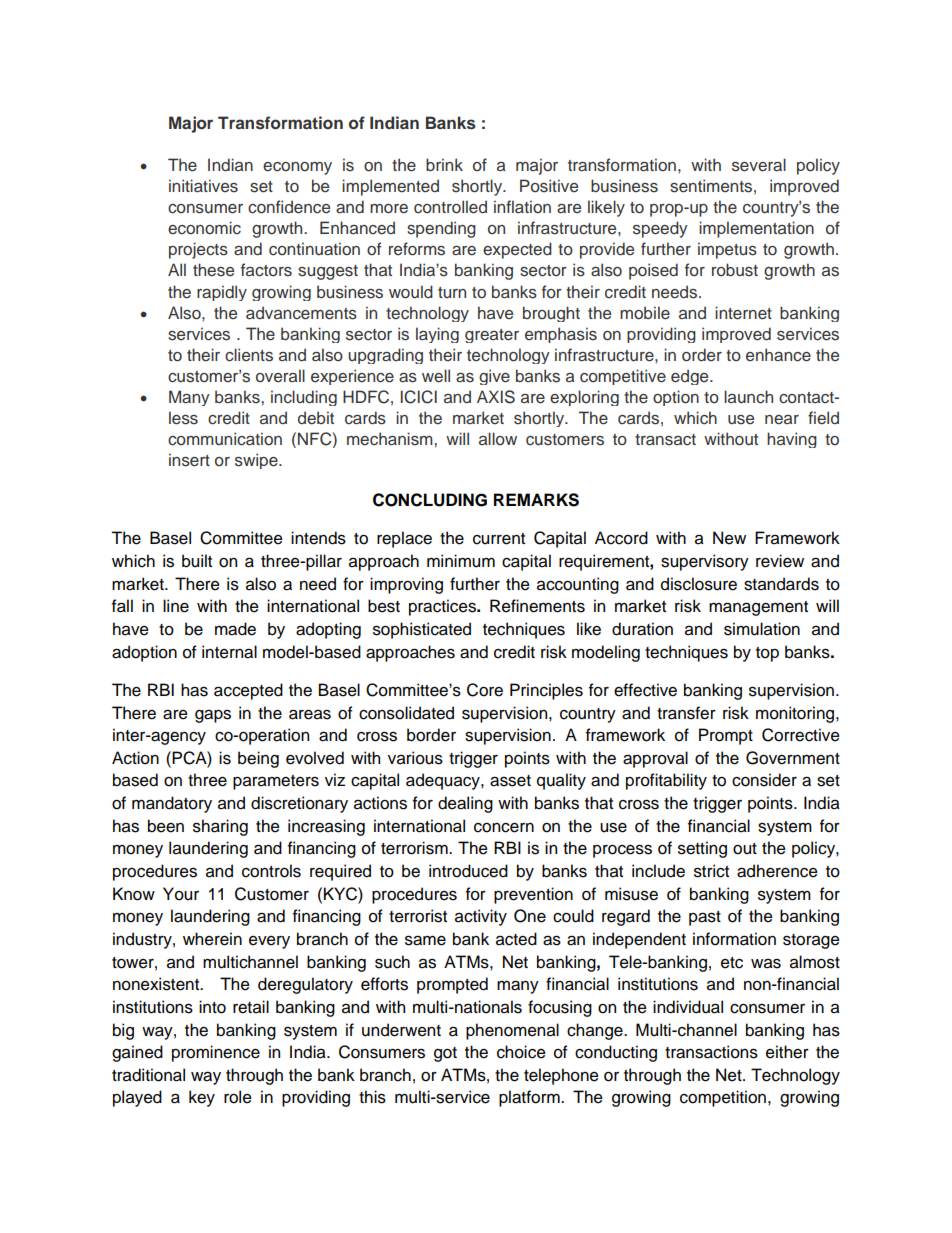 The image size is (952, 1233). I want to click on AXIS, so click(496, 397).
